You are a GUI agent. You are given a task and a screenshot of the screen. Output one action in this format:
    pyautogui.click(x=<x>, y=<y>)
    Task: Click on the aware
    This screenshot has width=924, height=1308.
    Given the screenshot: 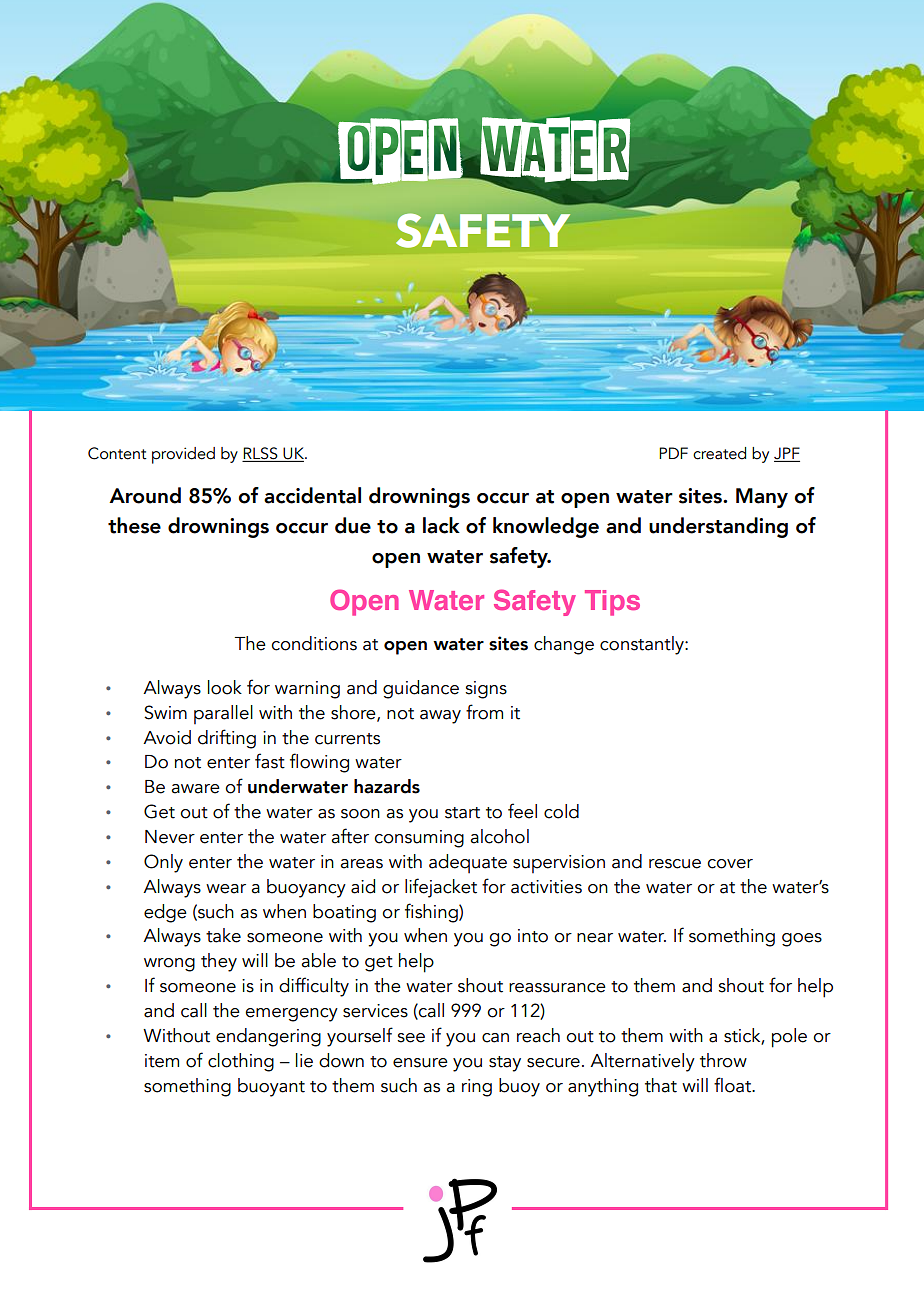 What is the action you would take?
    pyautogui.click(x=195, y=789)
